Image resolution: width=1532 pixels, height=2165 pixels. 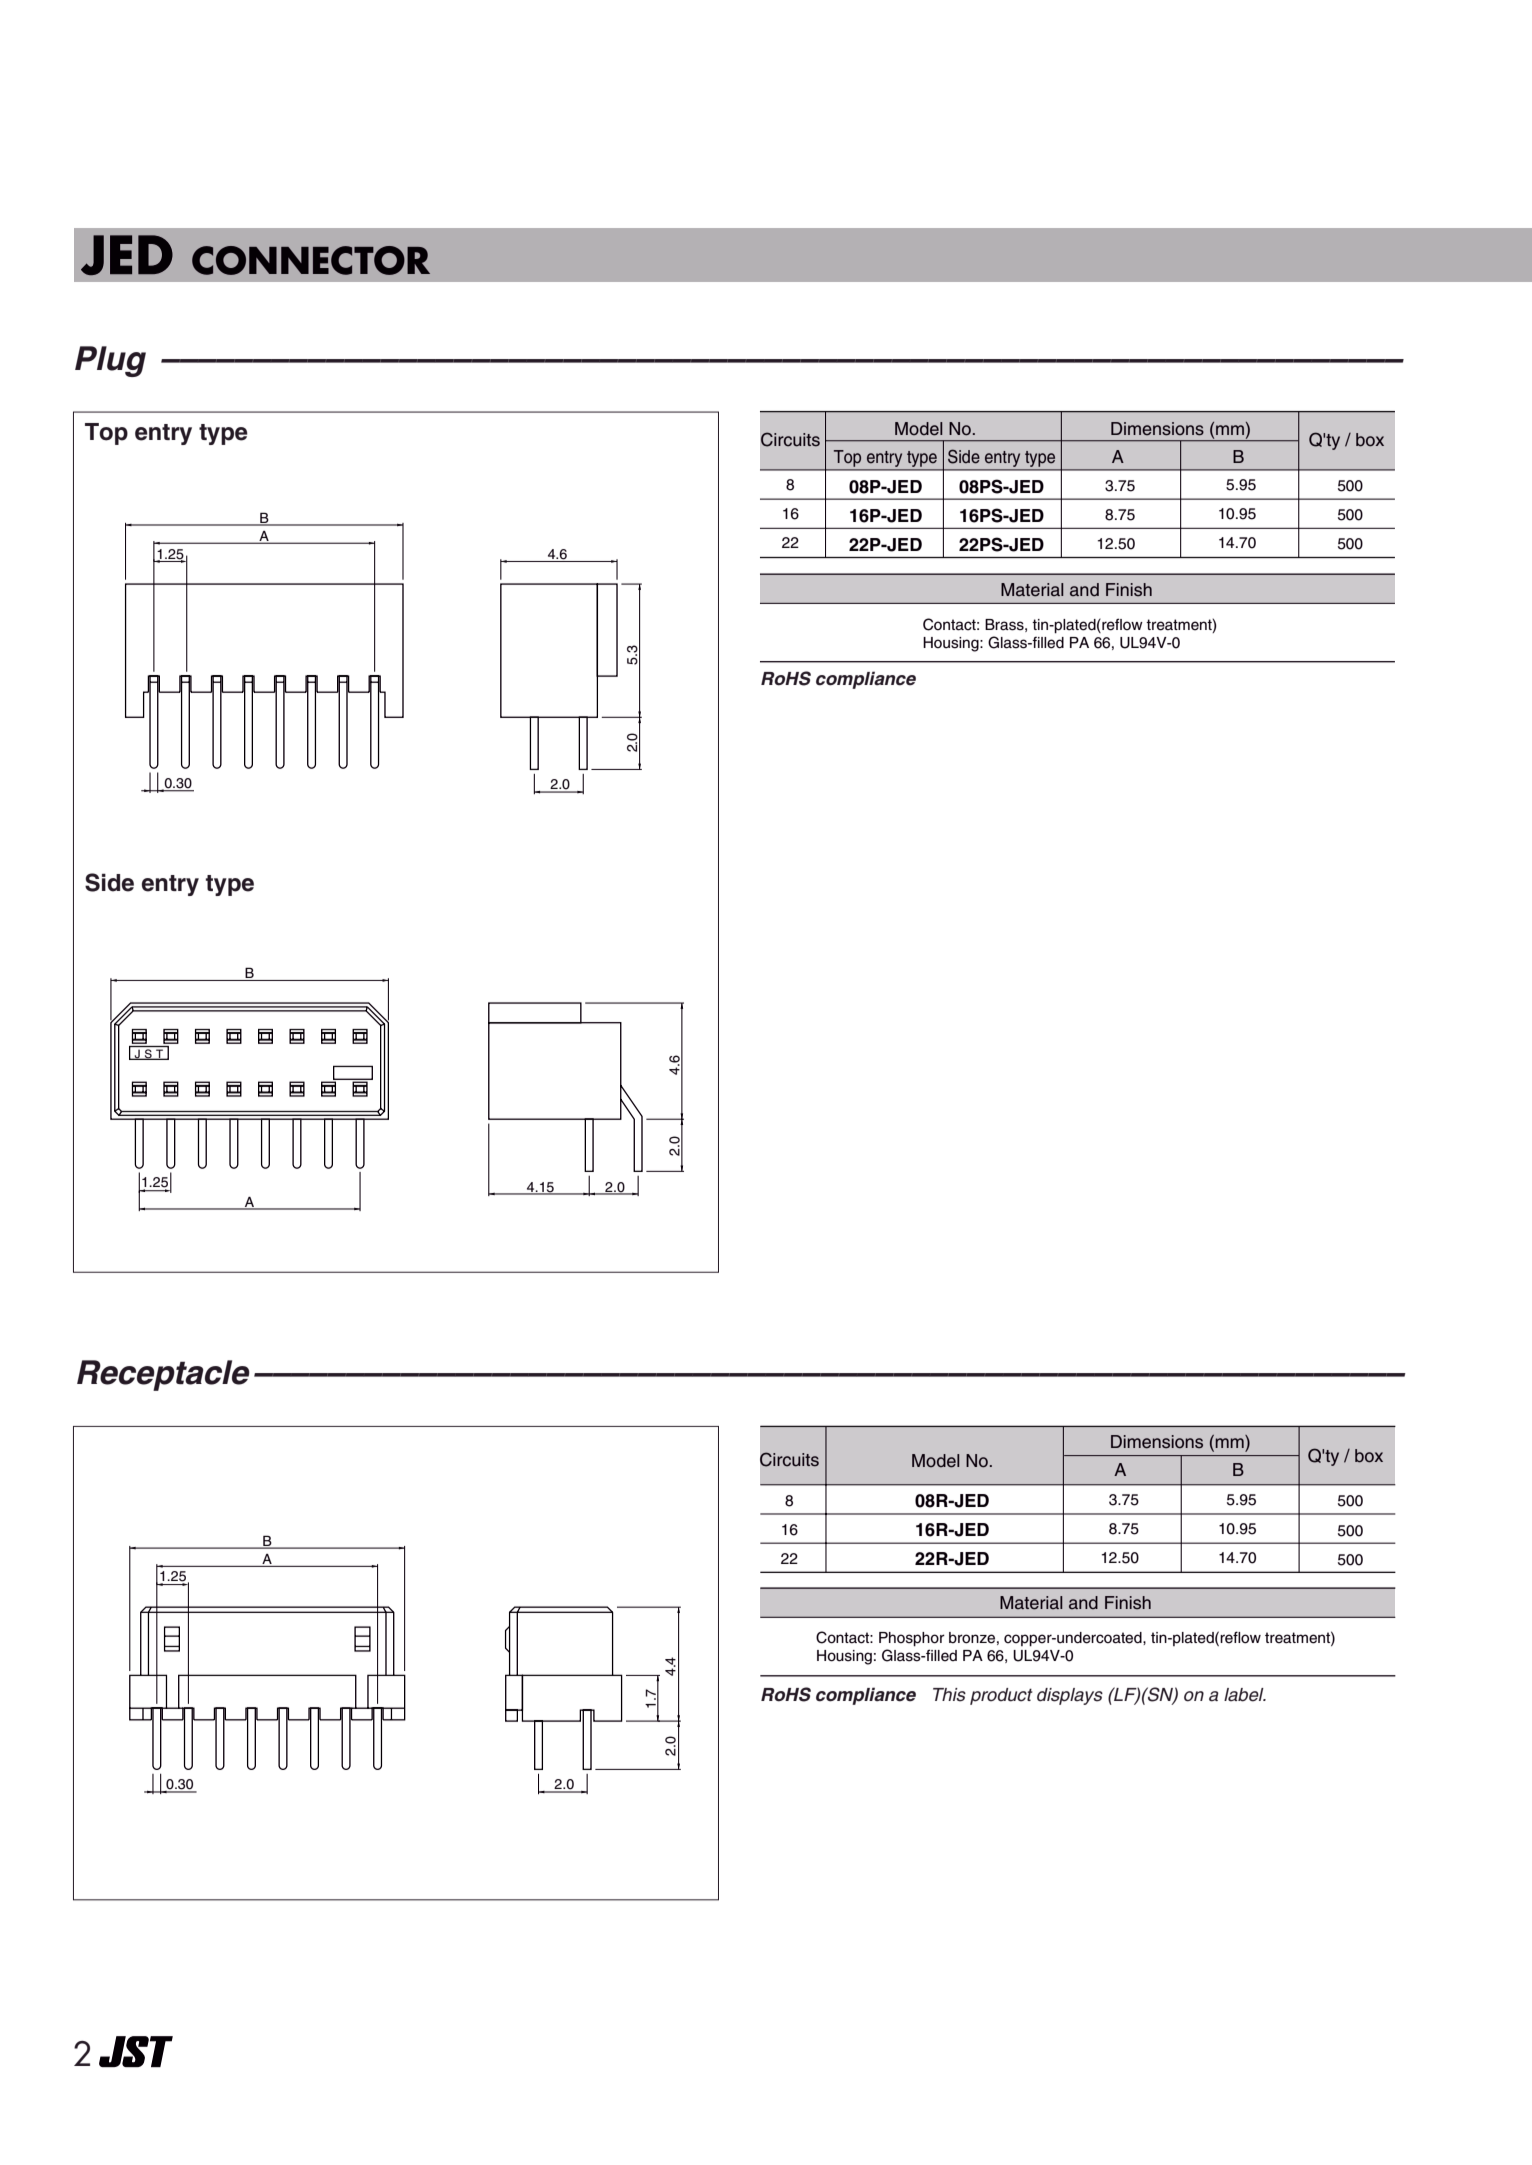 What do you see at coordinates (110, 361) in the screenshot?
I see `Plug` at bounding box center [110, 361].
